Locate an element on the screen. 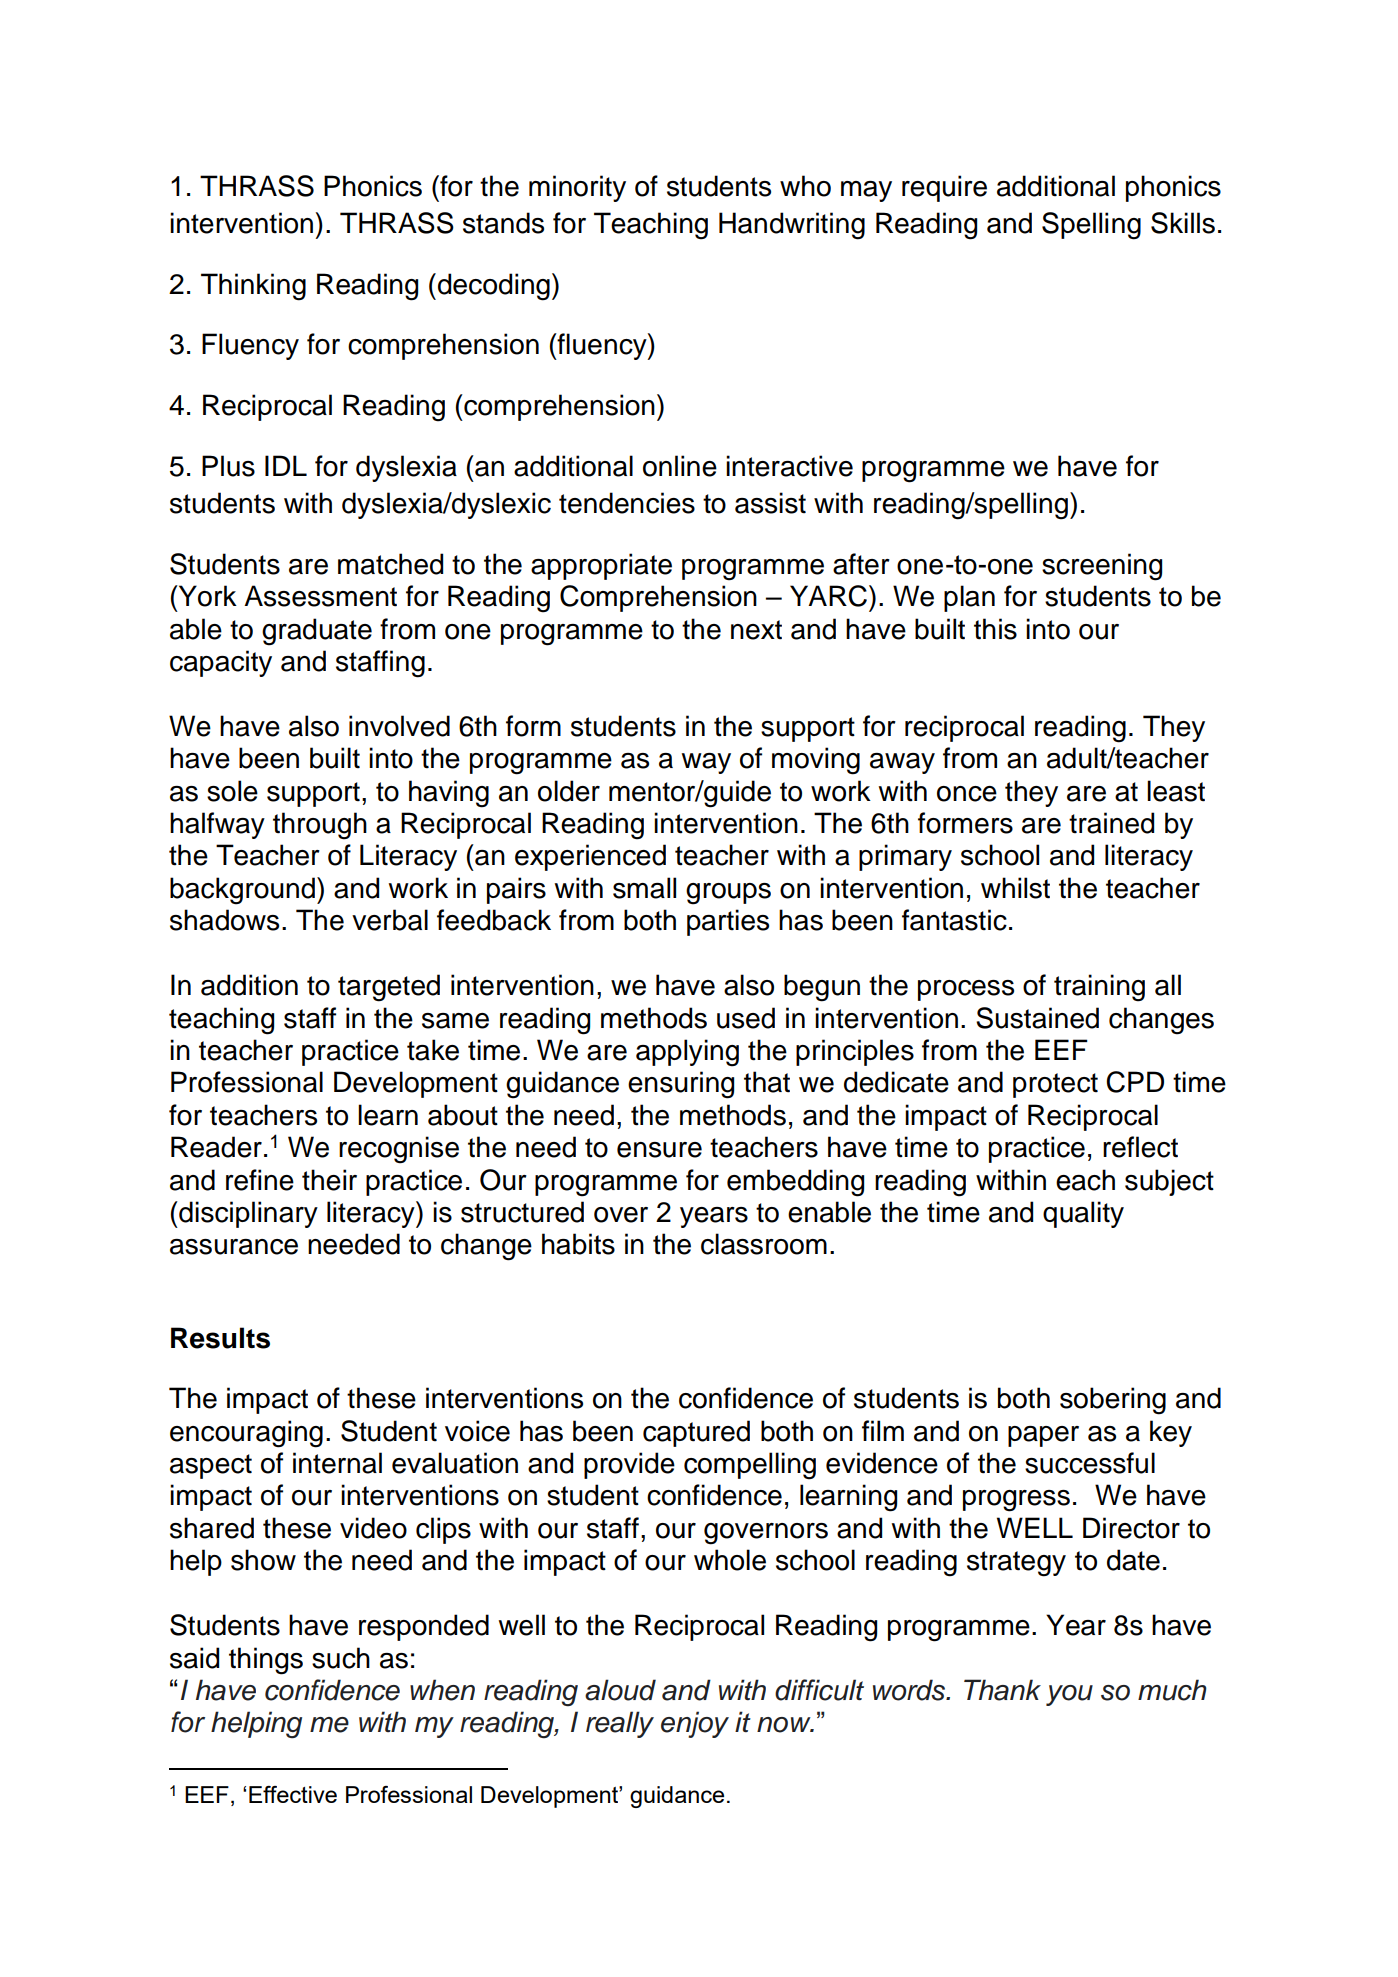 This screenshot has height=1977, width=1398. enjoy is located at coordinates (695, 1724).
